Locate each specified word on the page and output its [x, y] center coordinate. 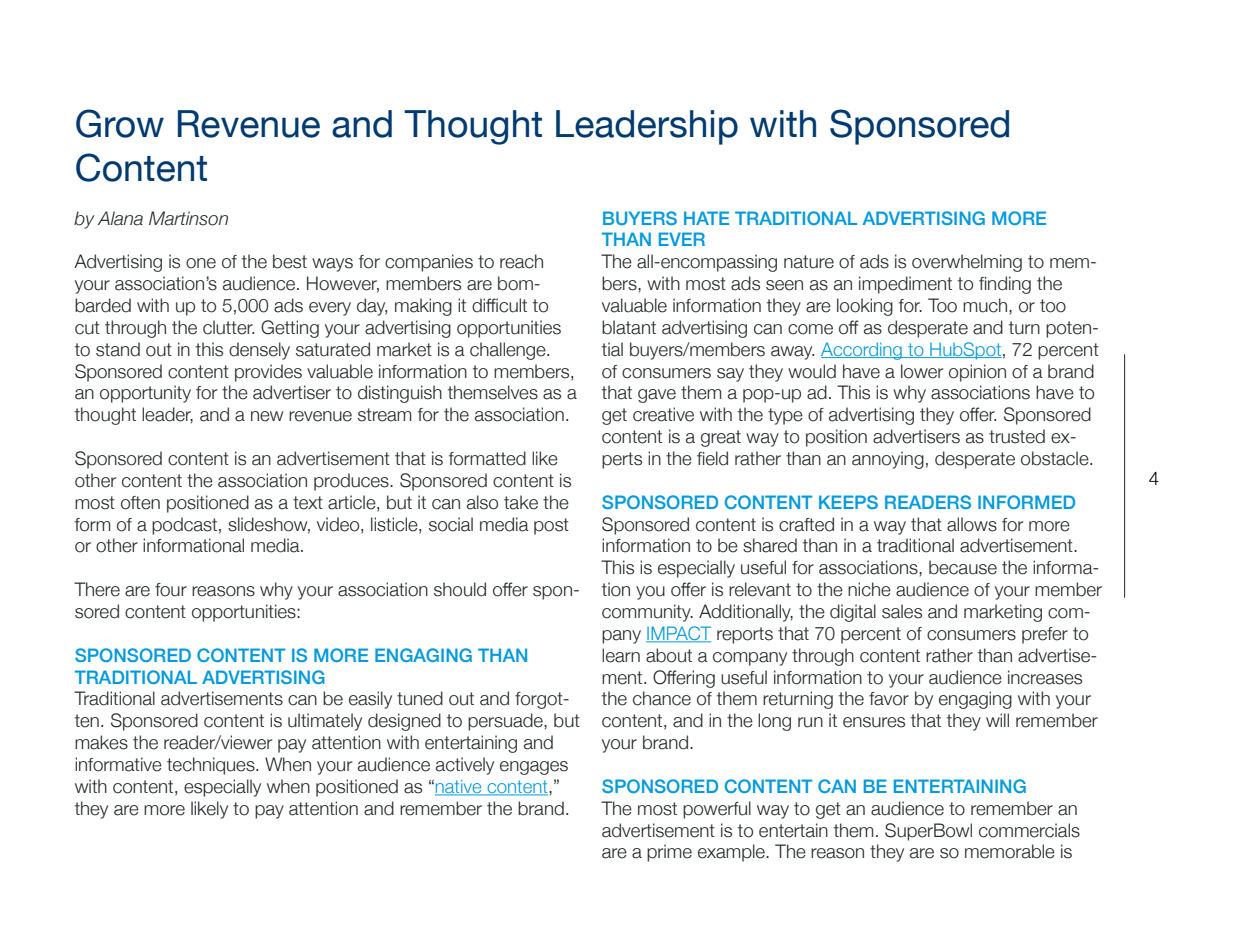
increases [1045, 677]
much [986, 305]
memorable [1010, 851]
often [140, 503]
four [171, 590]
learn [621, 655]
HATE [706, 218]
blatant [629, 327]
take [521, 502]
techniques [212, 766]
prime [669, 853]
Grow [120, 123]
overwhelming [967, 263]
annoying [888, 460]
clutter [228, 327]
